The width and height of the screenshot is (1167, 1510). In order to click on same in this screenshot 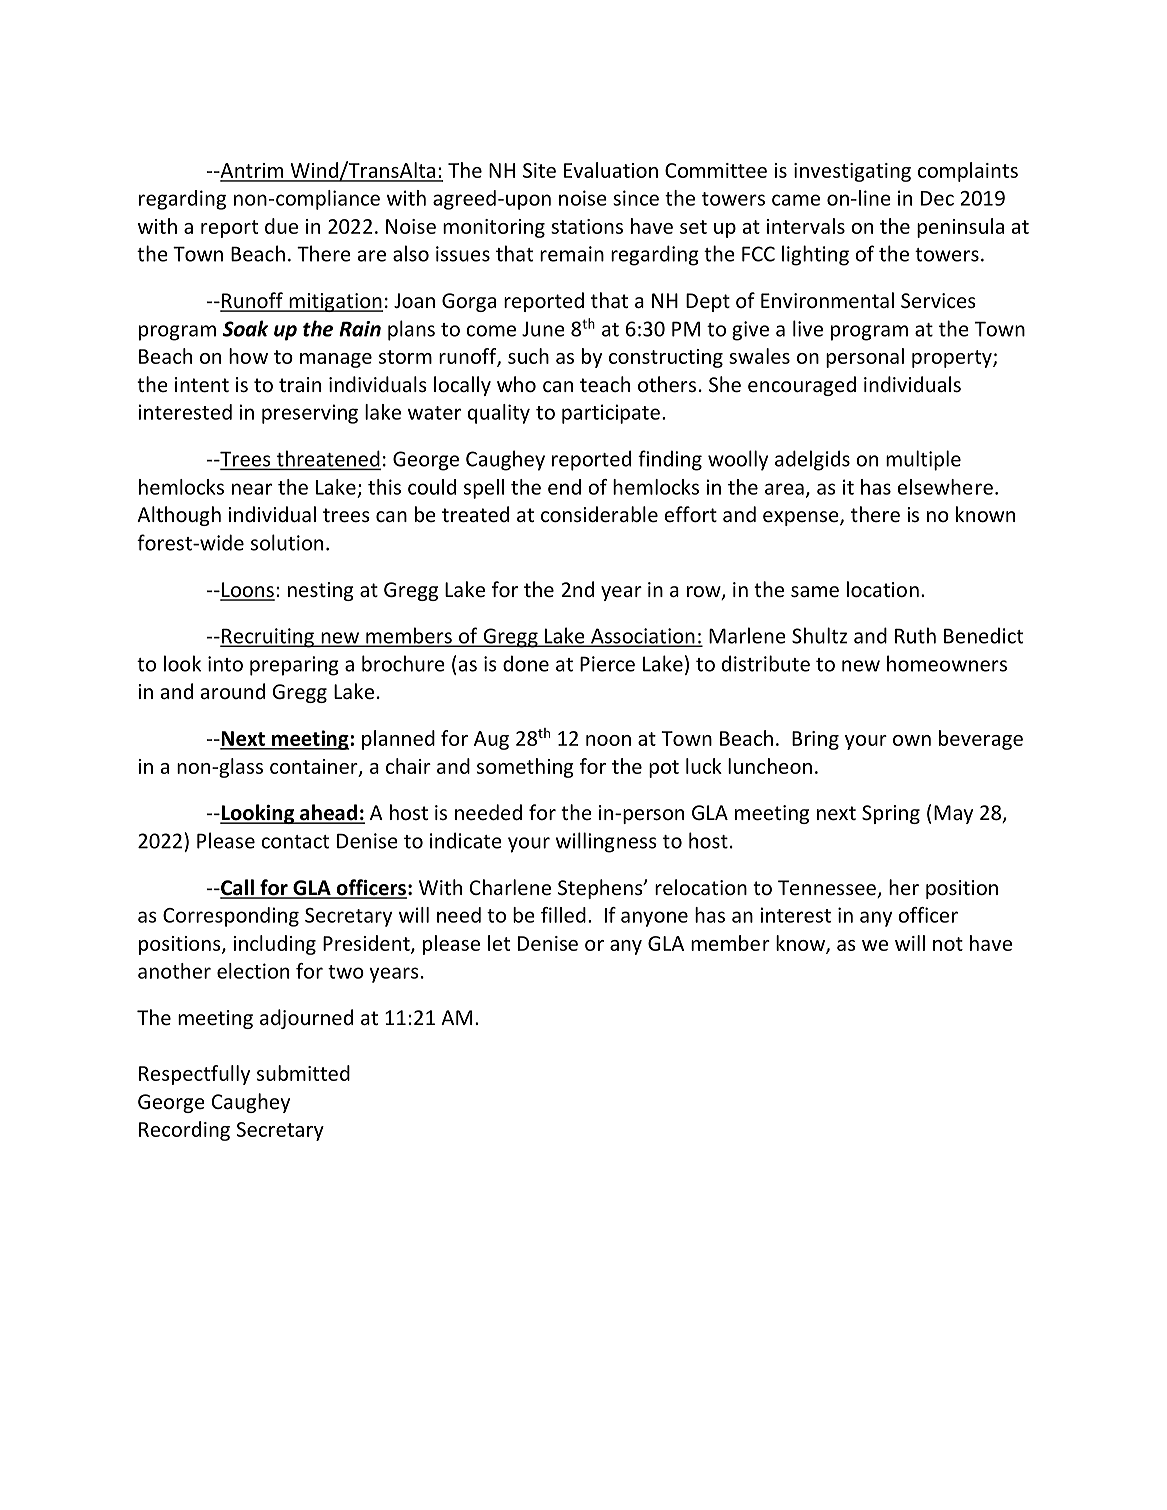, I will do `click(815, 592)`.
